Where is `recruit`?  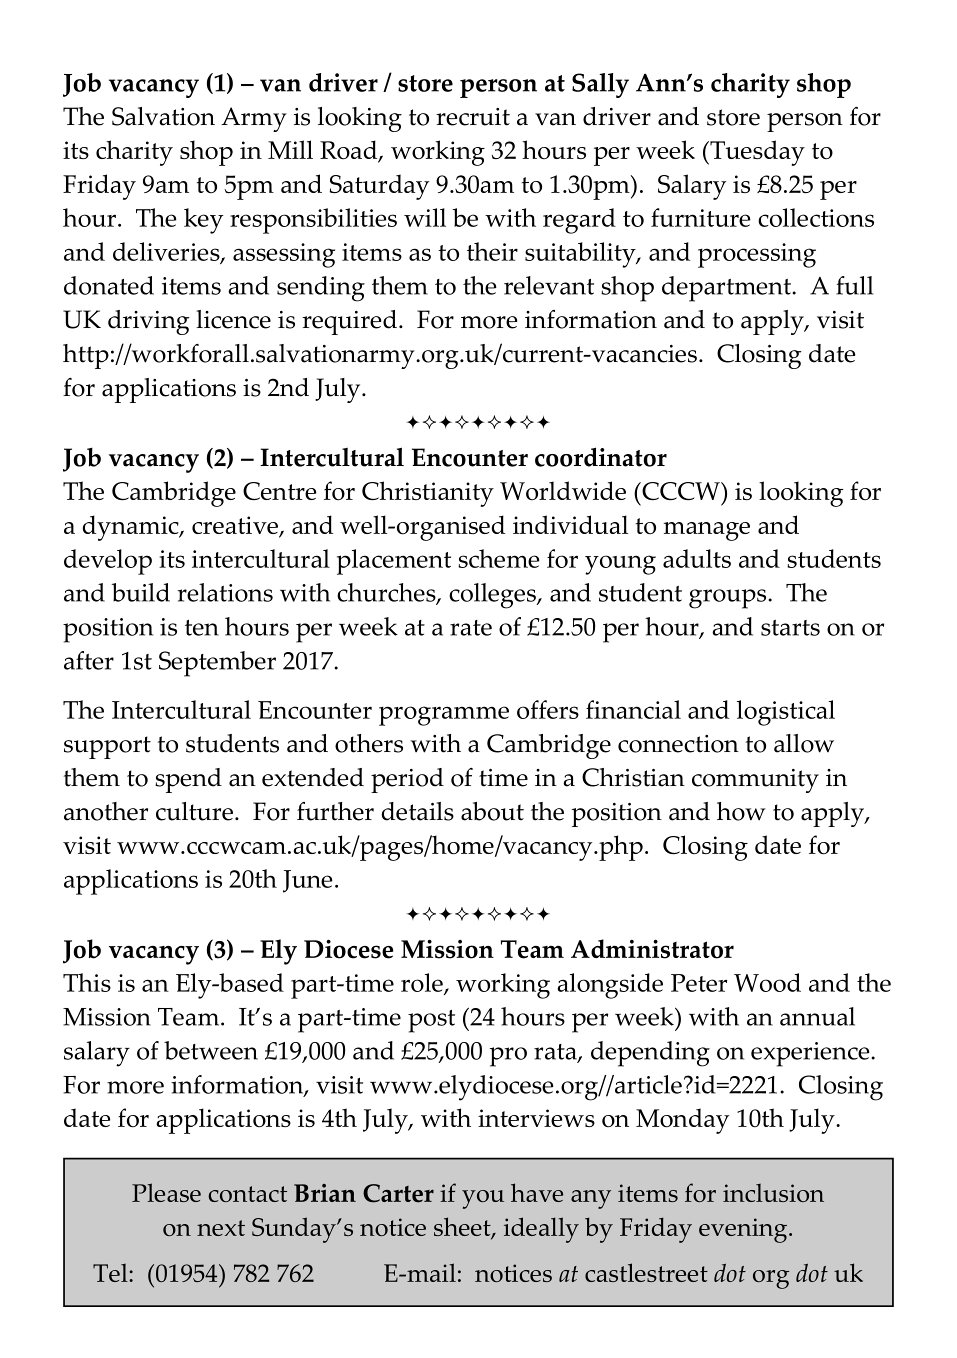
recruit is located at coordinates (473, 117).
